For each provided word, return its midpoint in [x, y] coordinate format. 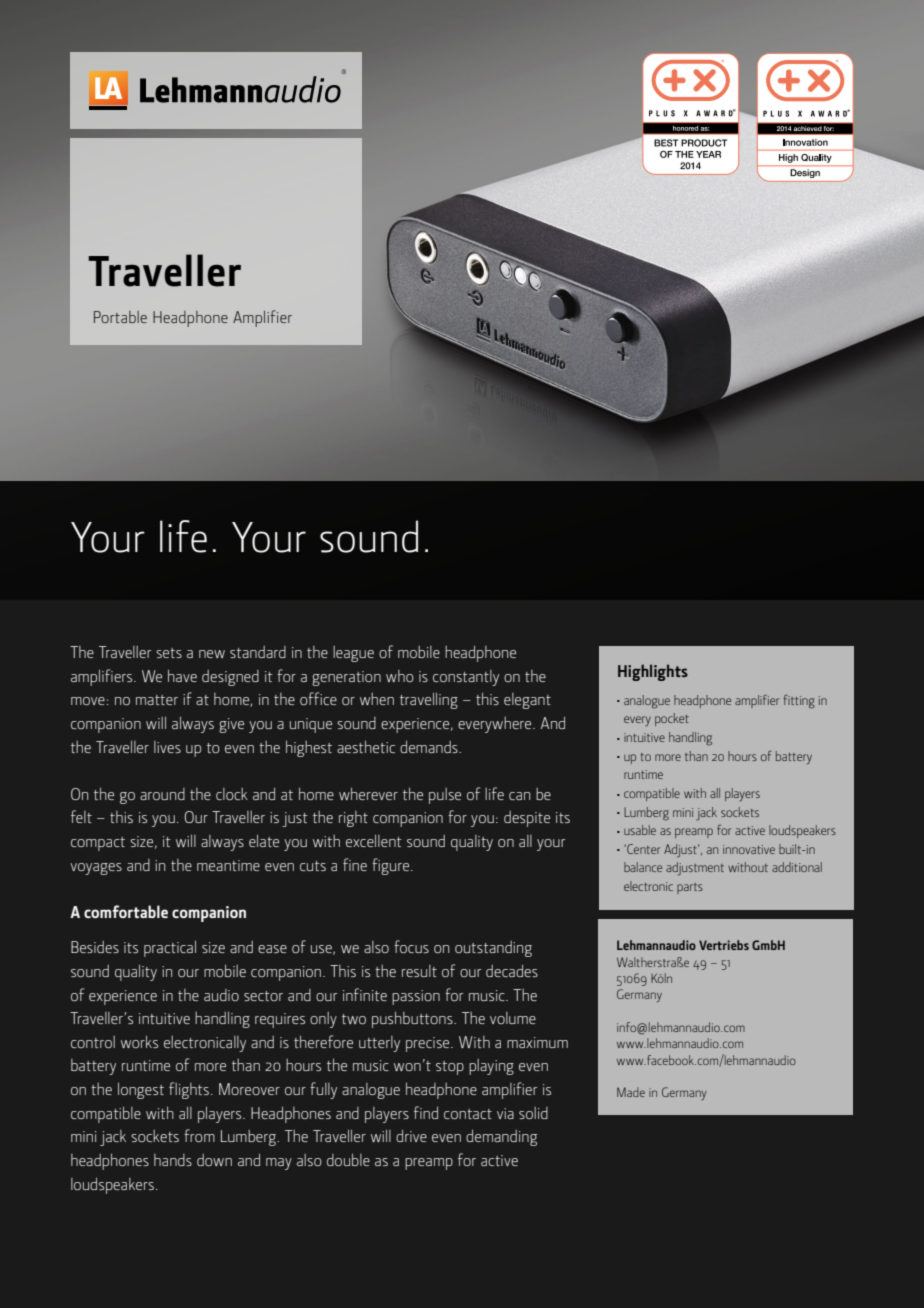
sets [169, 653]
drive [411, 1136]
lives [167, 747]
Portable [120, 317]
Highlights [653, 672]
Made [631, 1092]
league [353, 654]
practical [170, 949]
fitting [799, 702]
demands [430, 747]
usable [640, 830]
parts [690, 888]
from [199, 1135]
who [400, 676]
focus [411, 946]
